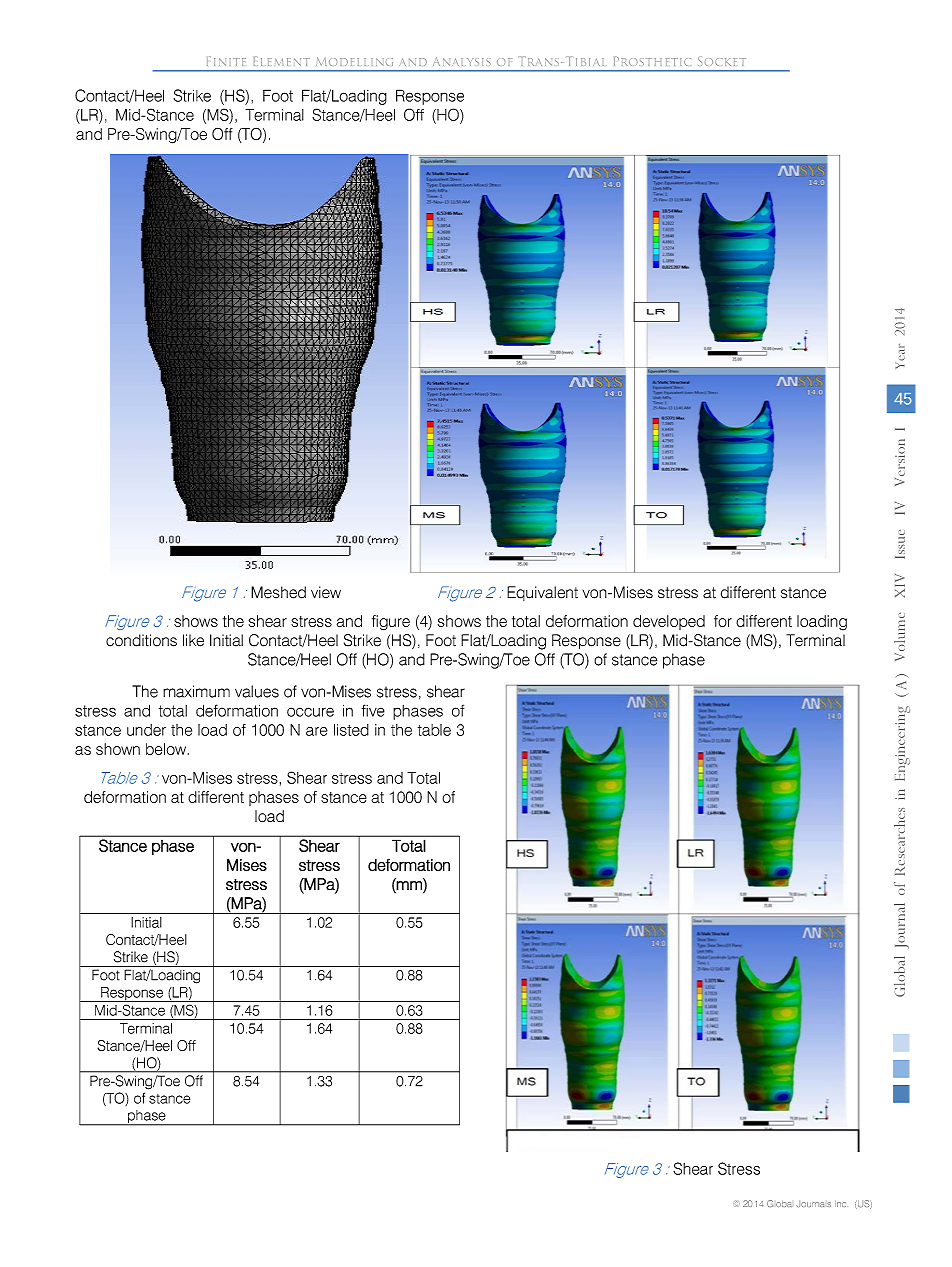 Image resolution: width=952 pixels, height=1267 pixels. Describe the element at coordinates (669, 622) in the screenshot. I see `developed` at that location.
